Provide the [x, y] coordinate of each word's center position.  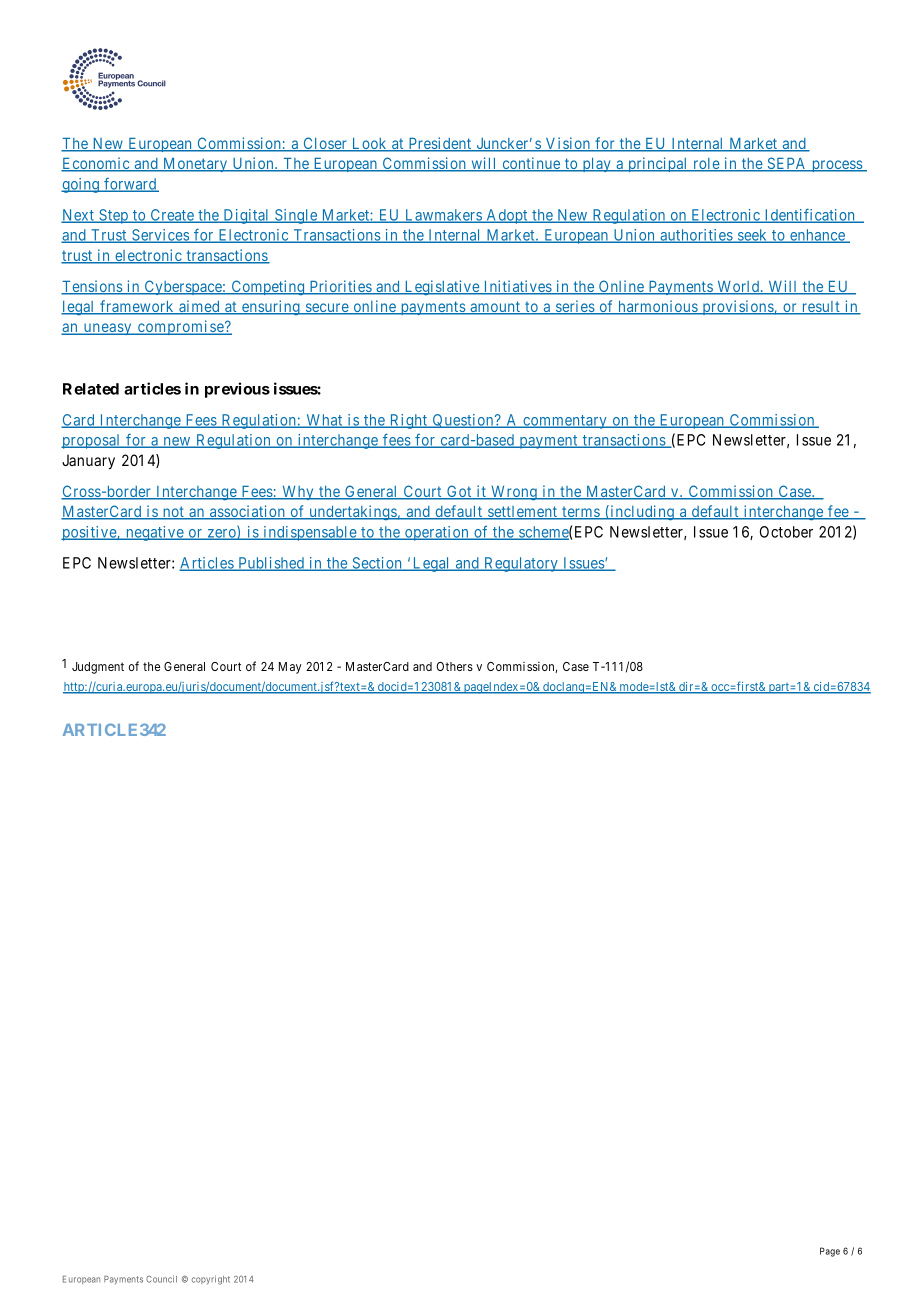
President [440, 144]
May [290, 668]
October [786, 532]
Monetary [195, 165]
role [706, 165]
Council [161, 1279]
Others [454, 666]
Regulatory [521, 564]
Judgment [98, 668]
